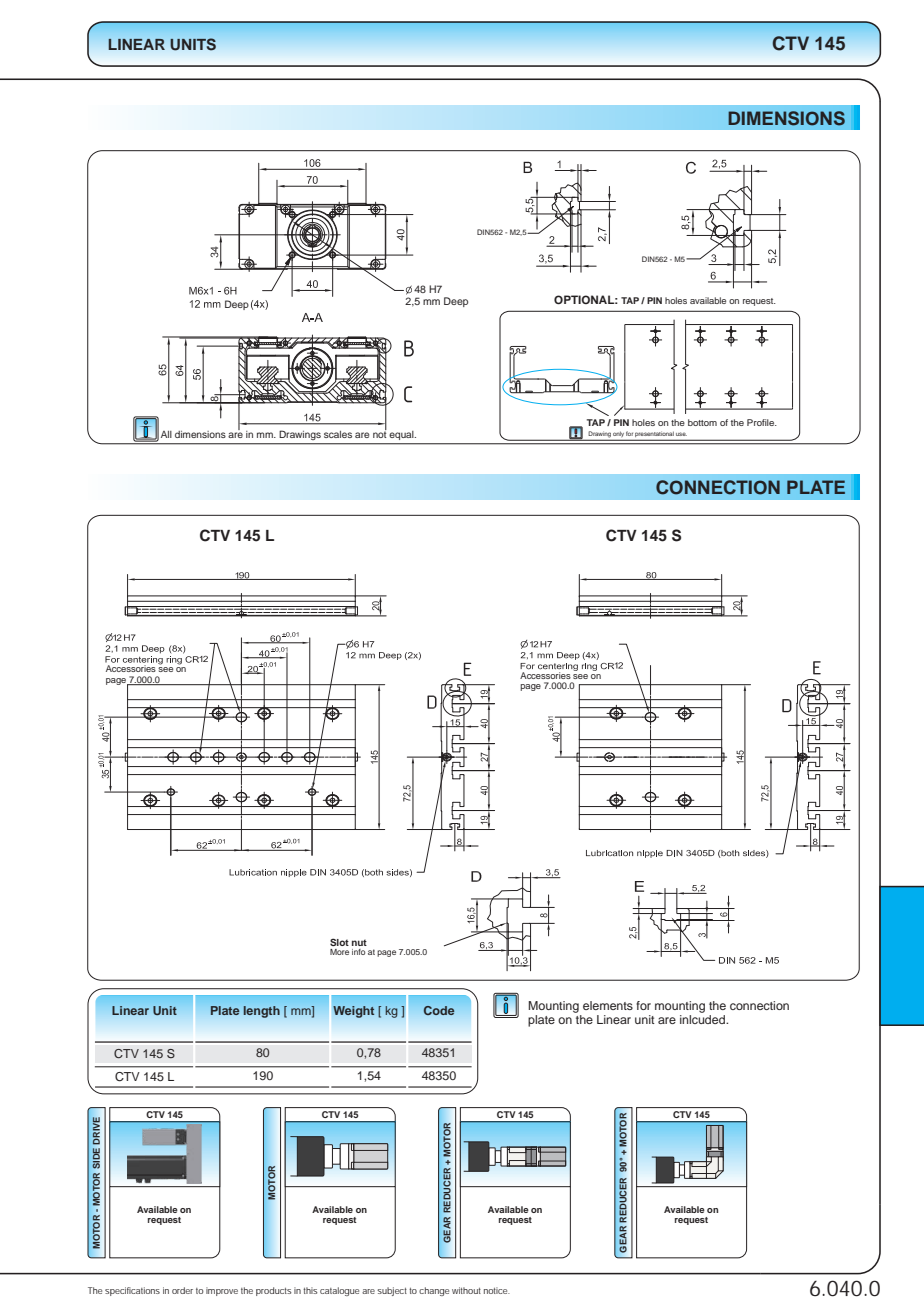 This page has height=1308, width=924. Describe the element at coordinates (654, 435) in the page. I see `presentational` at that location.
